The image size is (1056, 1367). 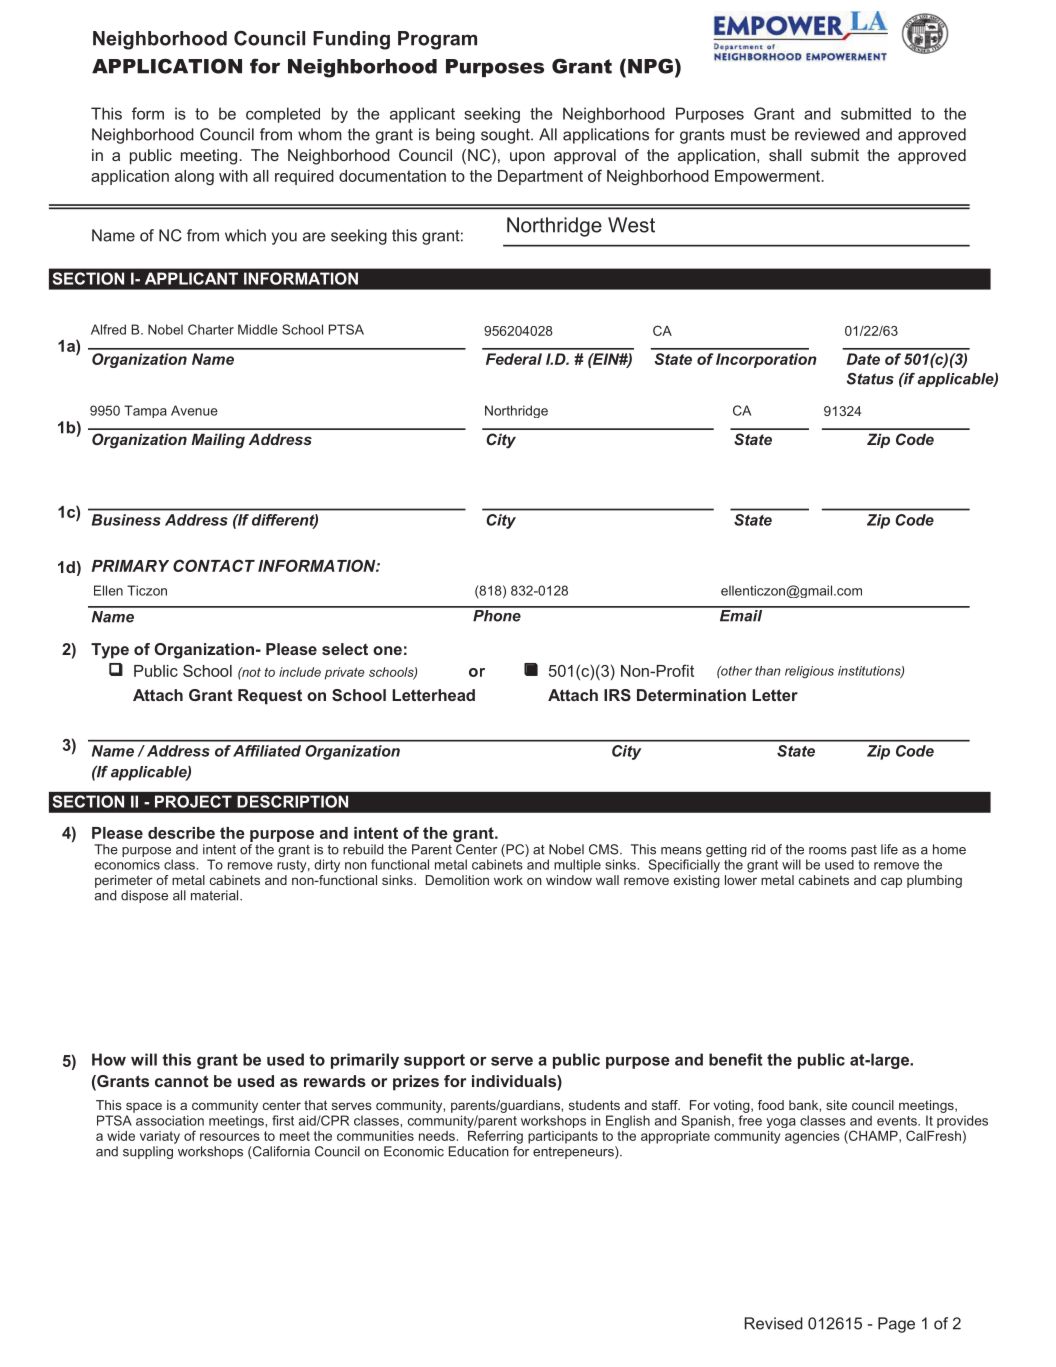 What do you see at coordinates (283, 115) in the image?
I see `completed` at bounding box center [283, 115].
